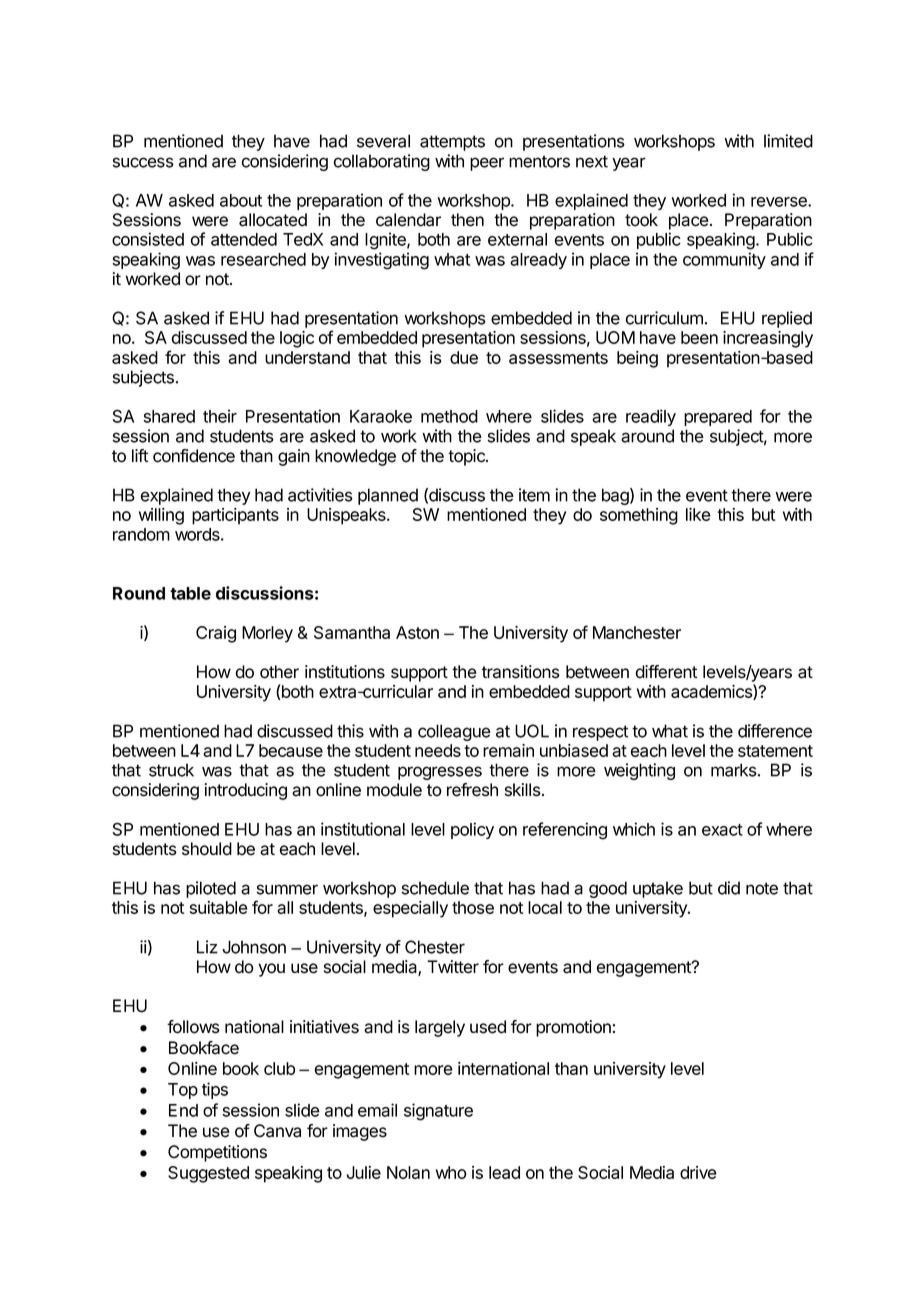 The width and height of the image is (924, 1308). What do you see at coordinates (729, 888) in the image?
I see `did` at bounding box center [729, 888].
